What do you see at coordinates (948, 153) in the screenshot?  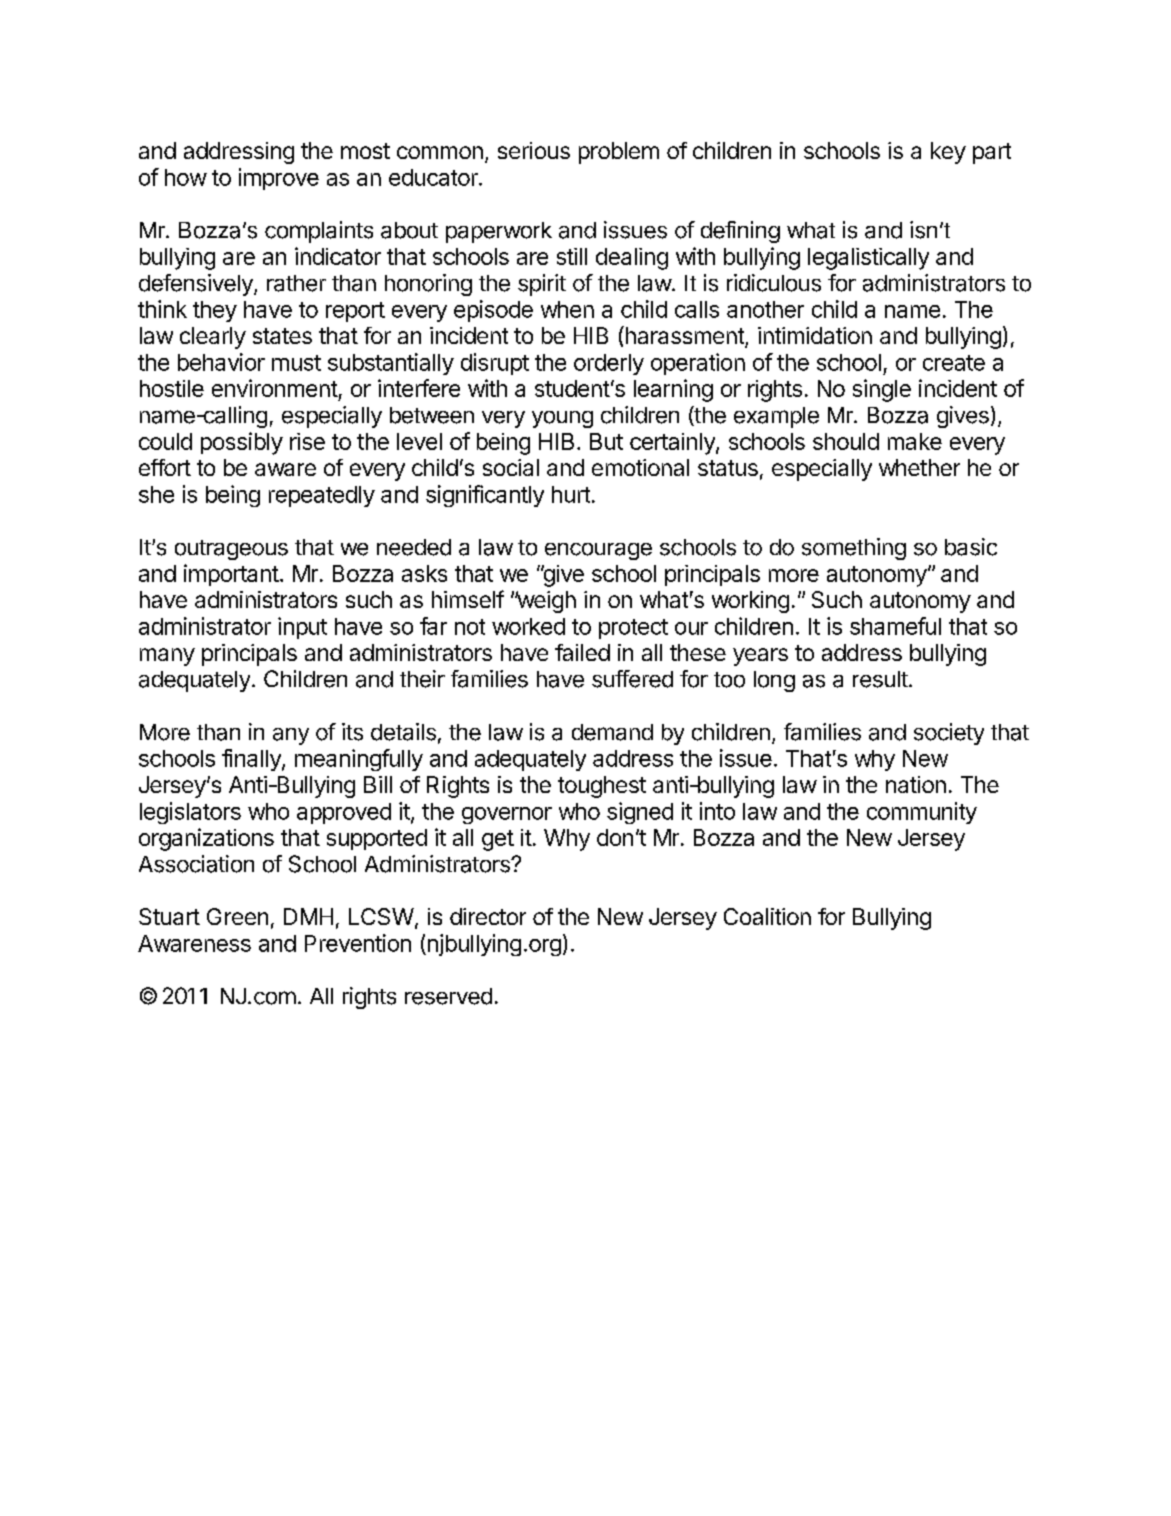 I see `key` at bounding box center [948, 153].
